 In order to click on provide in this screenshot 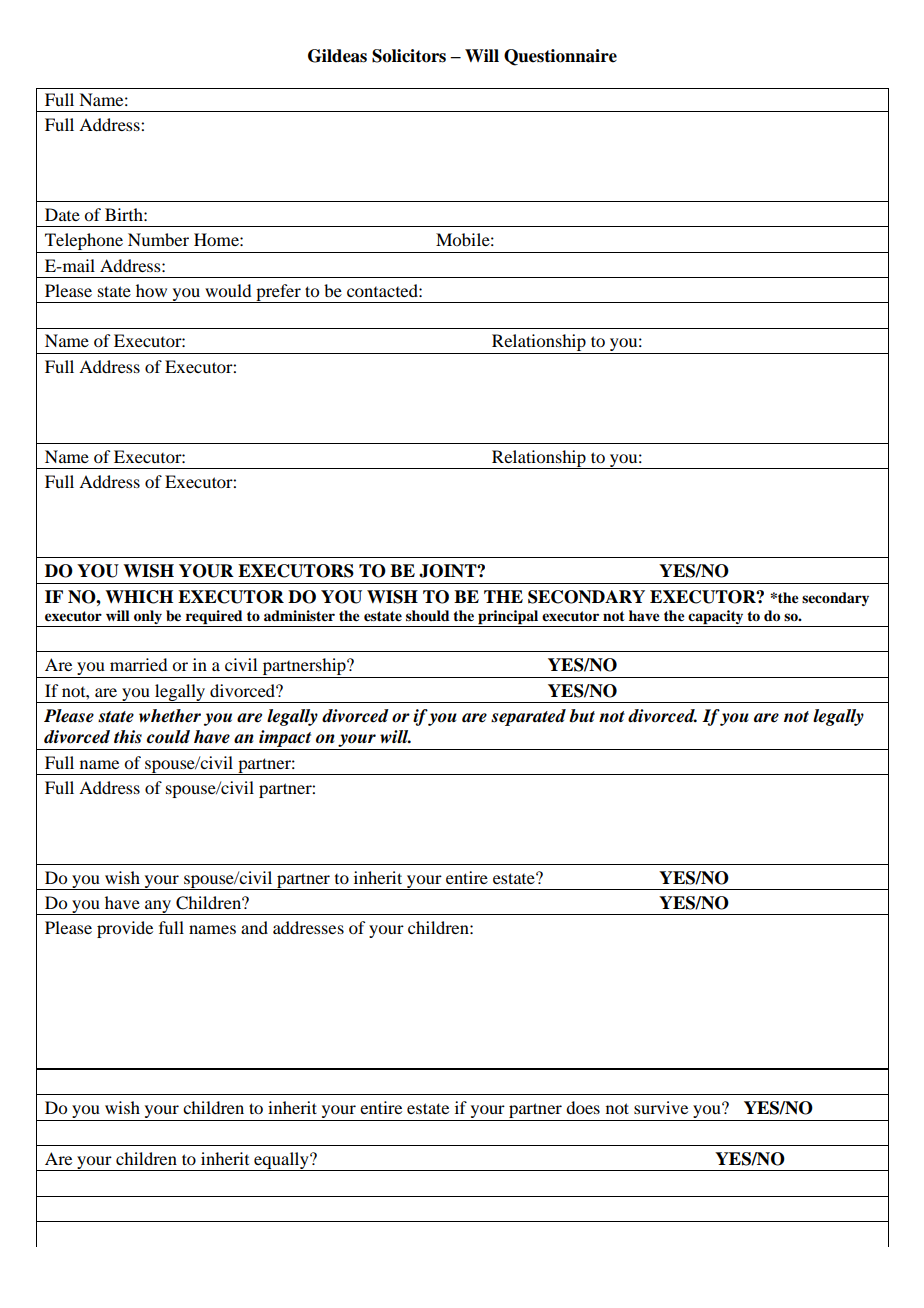, I will do `click(125, 929)`.
